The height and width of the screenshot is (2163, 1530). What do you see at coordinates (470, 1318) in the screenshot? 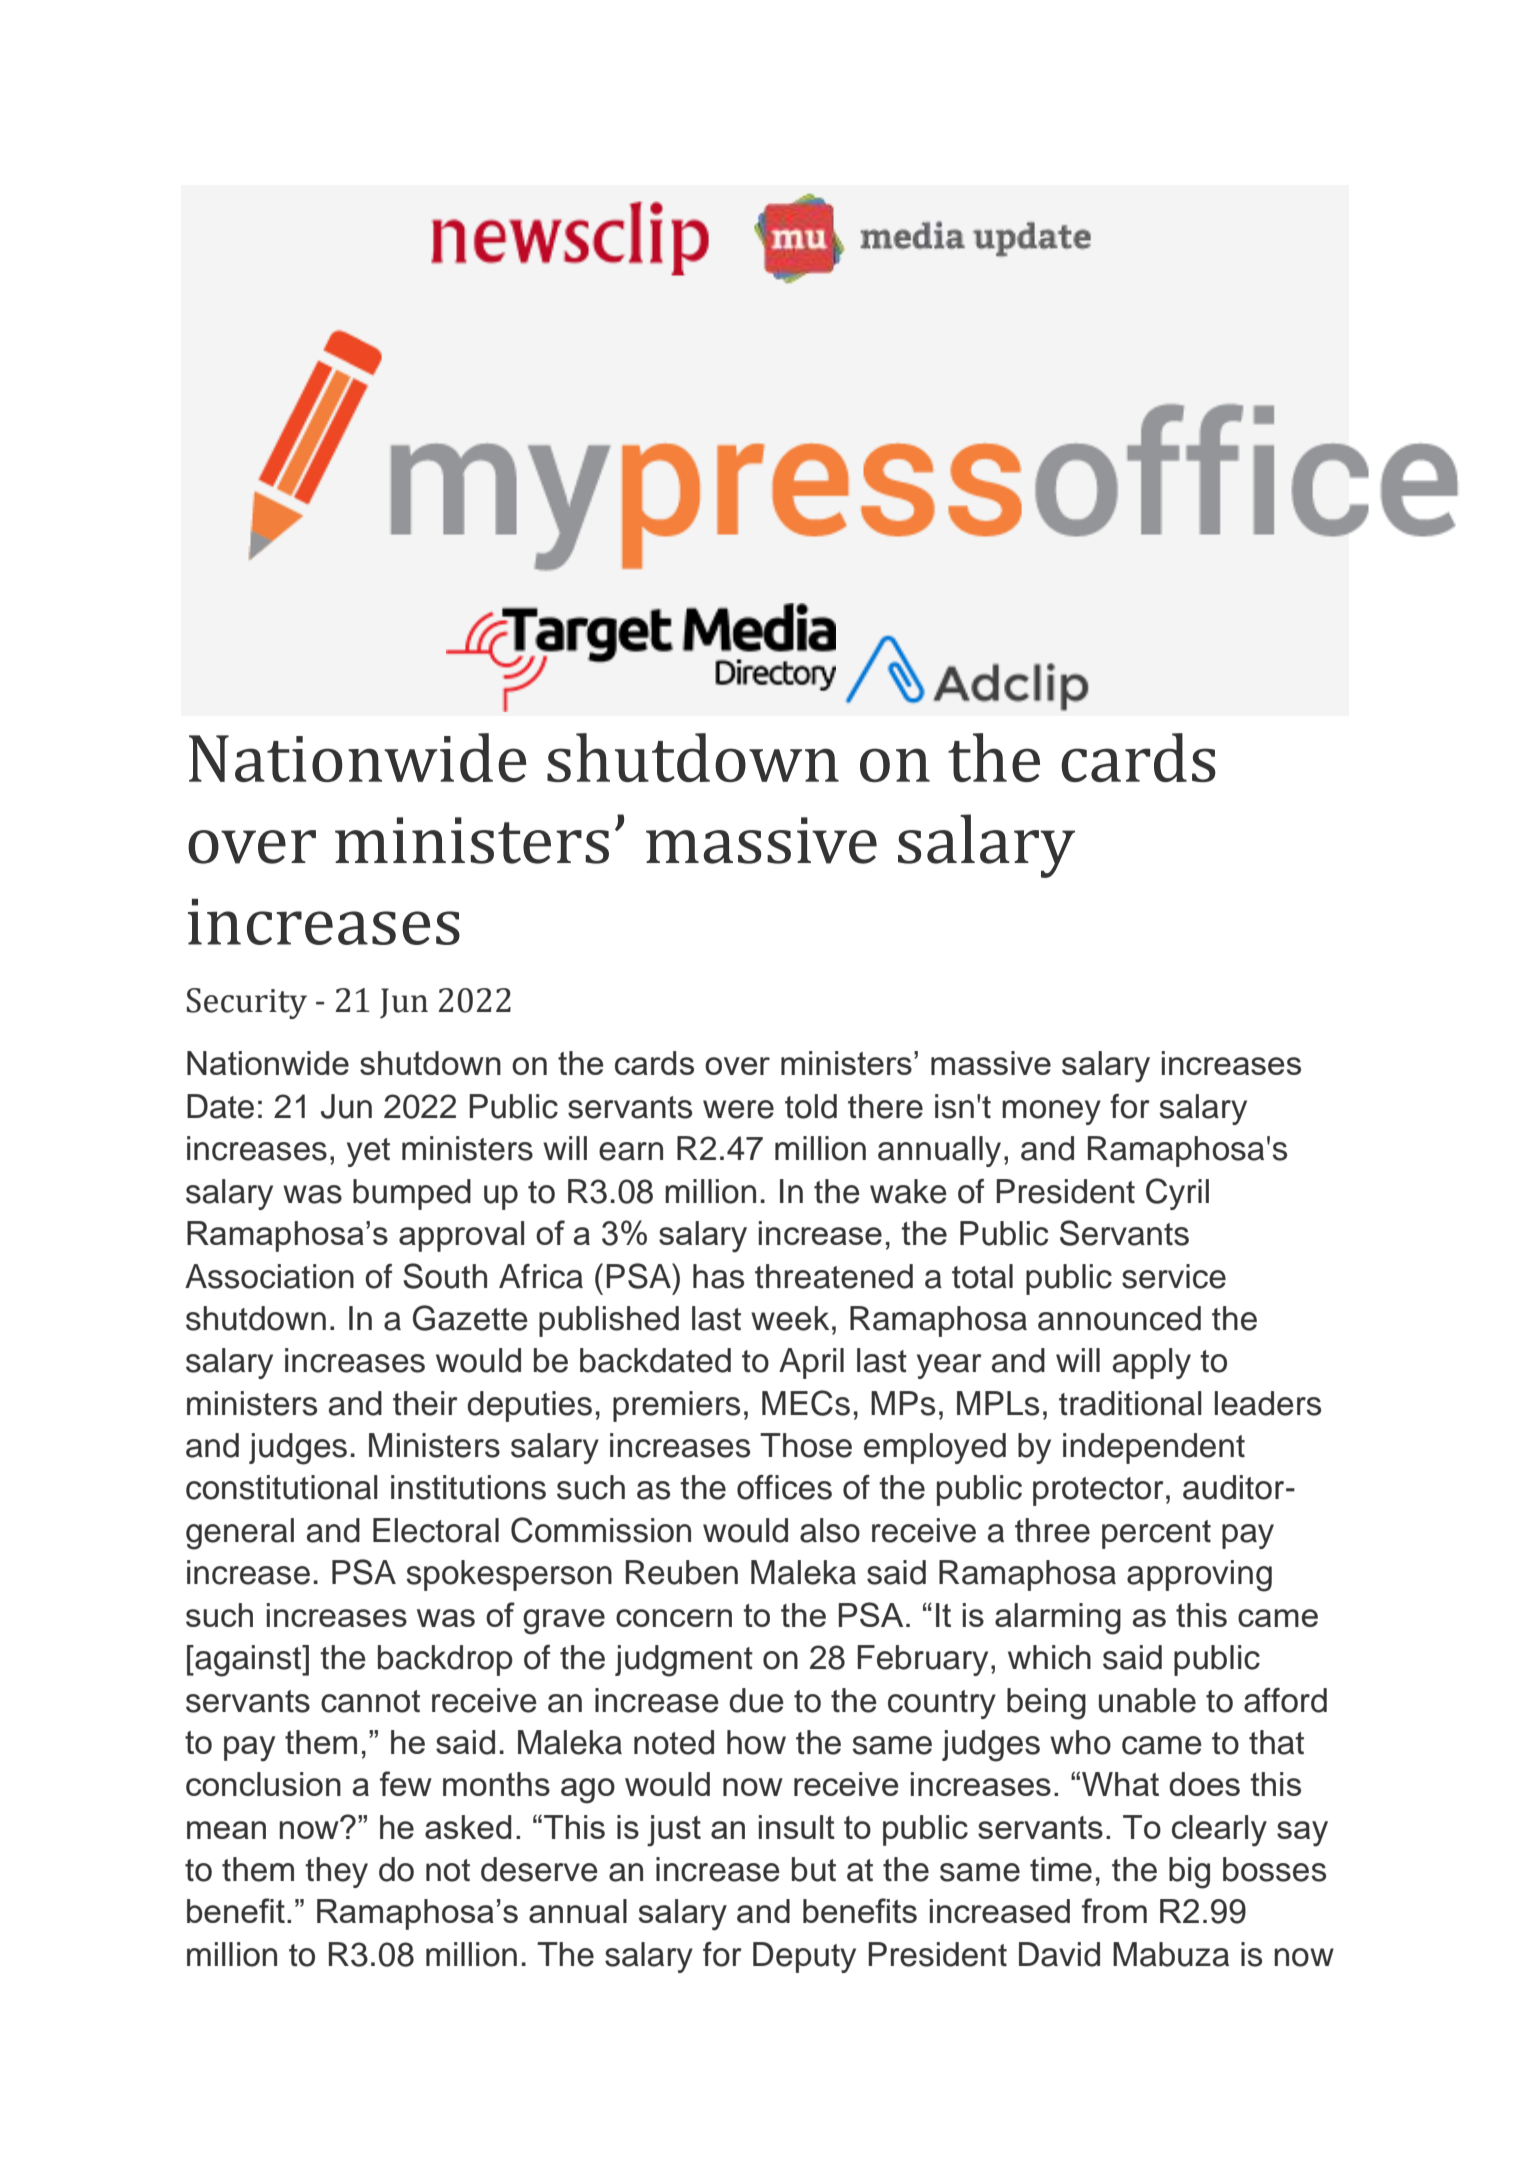
I see `Gazette` at bounding box center [470, 1318].
